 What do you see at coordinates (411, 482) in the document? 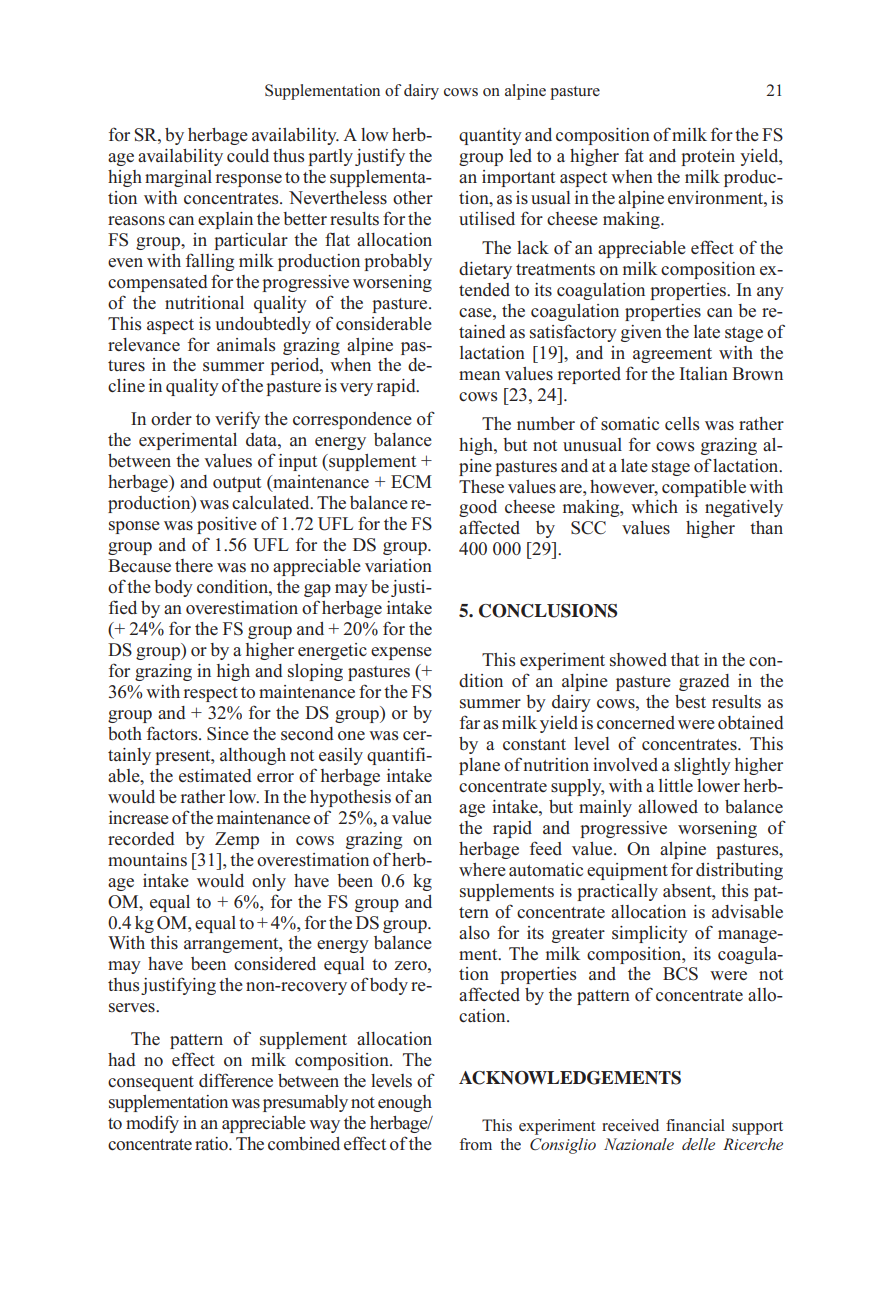
I see `ECM` at bounding box center [411, 482].
